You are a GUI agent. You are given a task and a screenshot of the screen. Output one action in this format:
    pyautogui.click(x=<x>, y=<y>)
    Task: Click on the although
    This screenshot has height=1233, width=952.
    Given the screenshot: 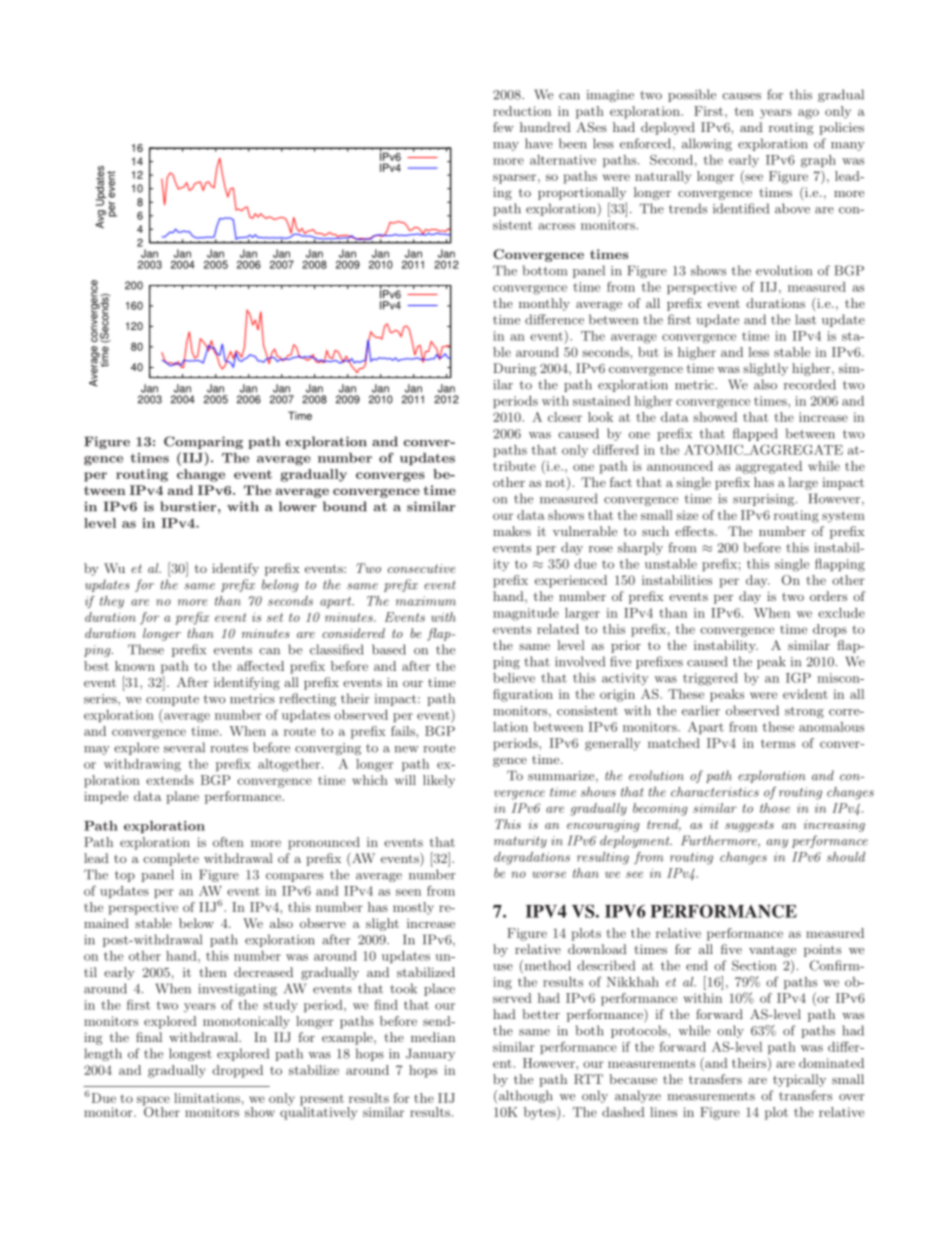 What is the action you would take?
    pyautogui.click(x=525, y=1096)
